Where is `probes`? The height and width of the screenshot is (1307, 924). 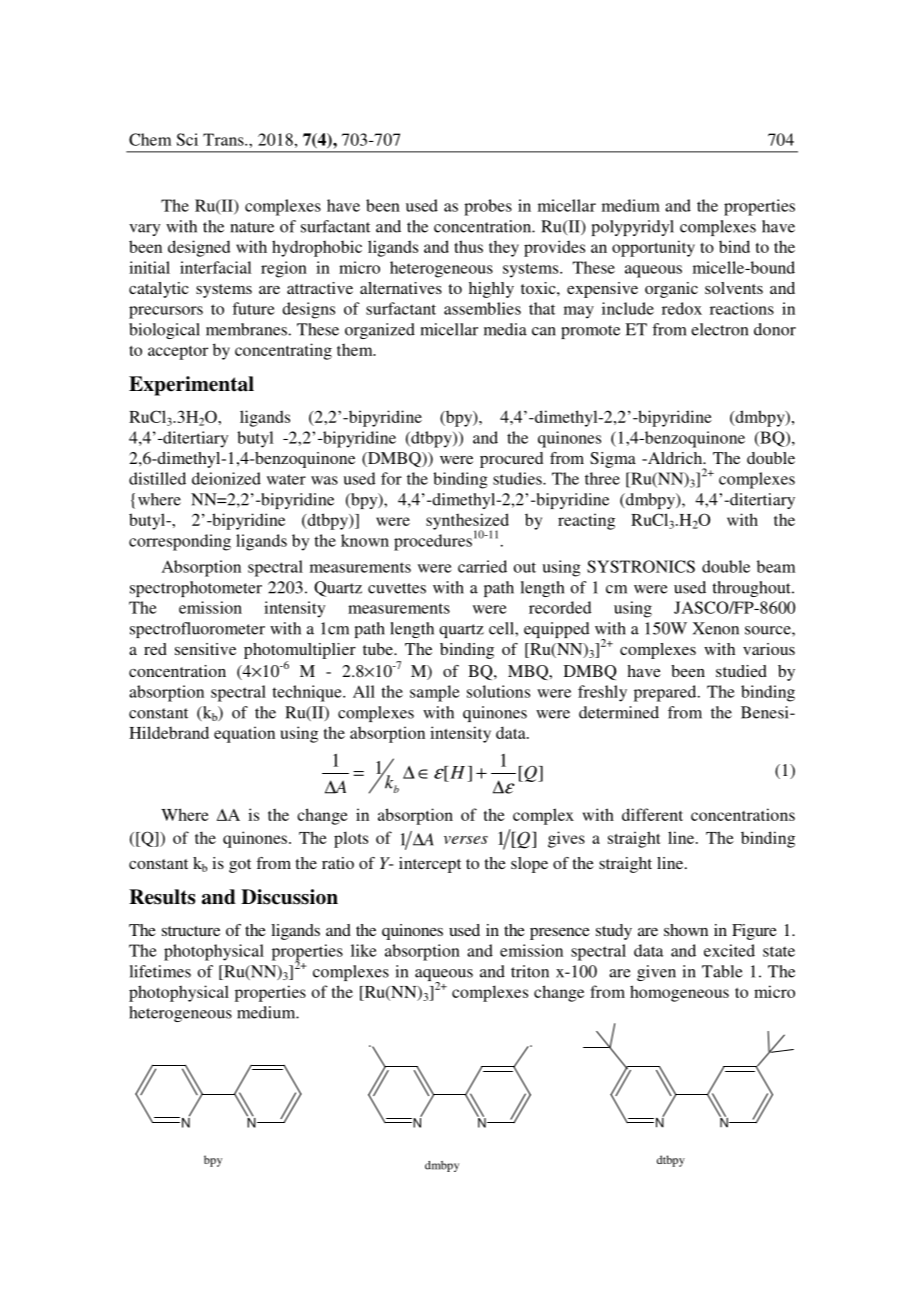
probes is located at coordinates (488, 207).
